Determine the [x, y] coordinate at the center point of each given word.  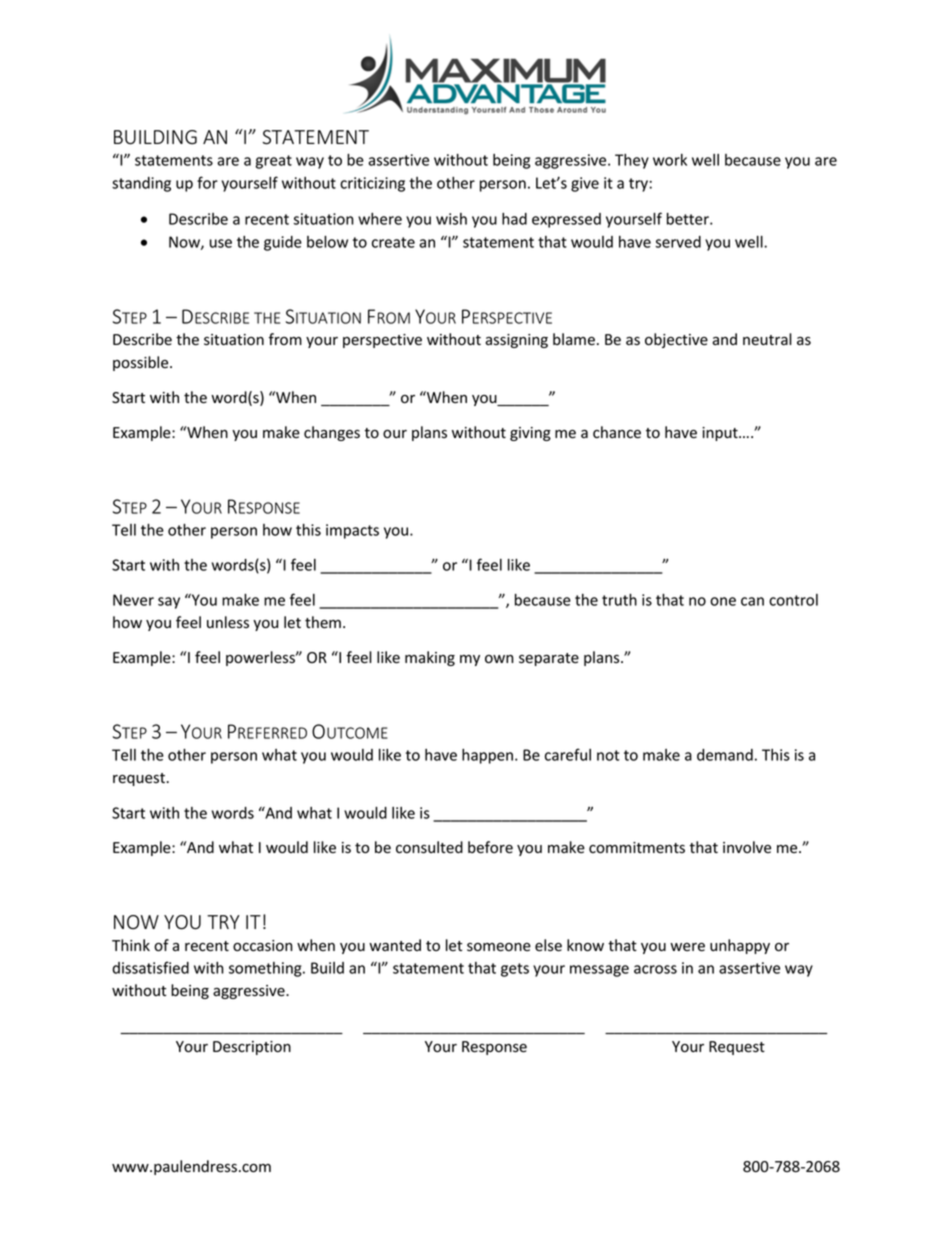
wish [451, 219]
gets [515, 970]
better [689, 218]
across [655, 969]
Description [252, 1048]
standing [141, 184]
